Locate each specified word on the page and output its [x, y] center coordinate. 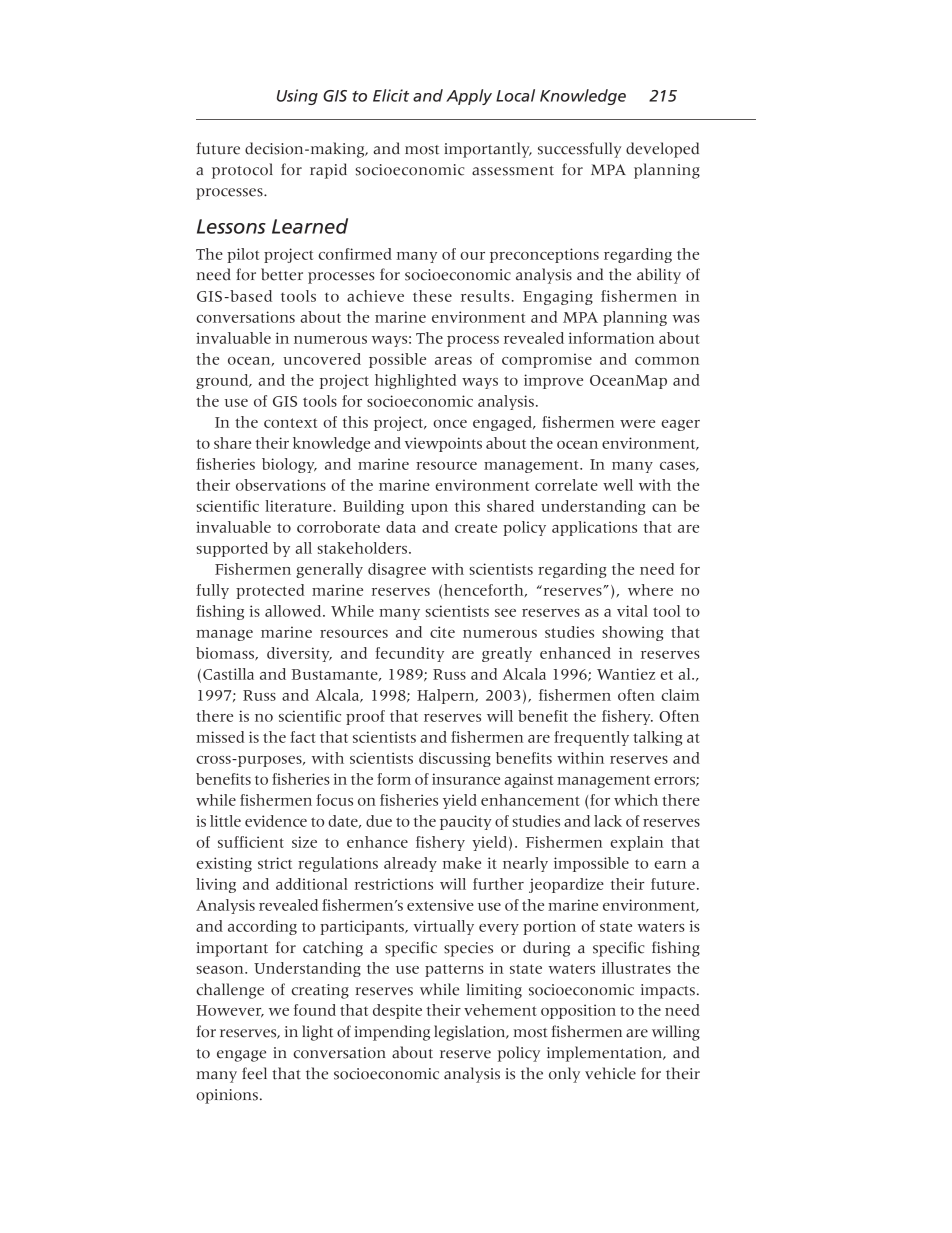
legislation [471, 1033]
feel [254, 1073]
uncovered [322, 359]
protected [270, 591]
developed [662, 150]
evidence [276, 821]
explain [637, 843]
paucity [466, 822]
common [667, 361]
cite [442, 632]
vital [632, 611]
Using [297, 97]
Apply [469, 97]
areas [453, 361]
